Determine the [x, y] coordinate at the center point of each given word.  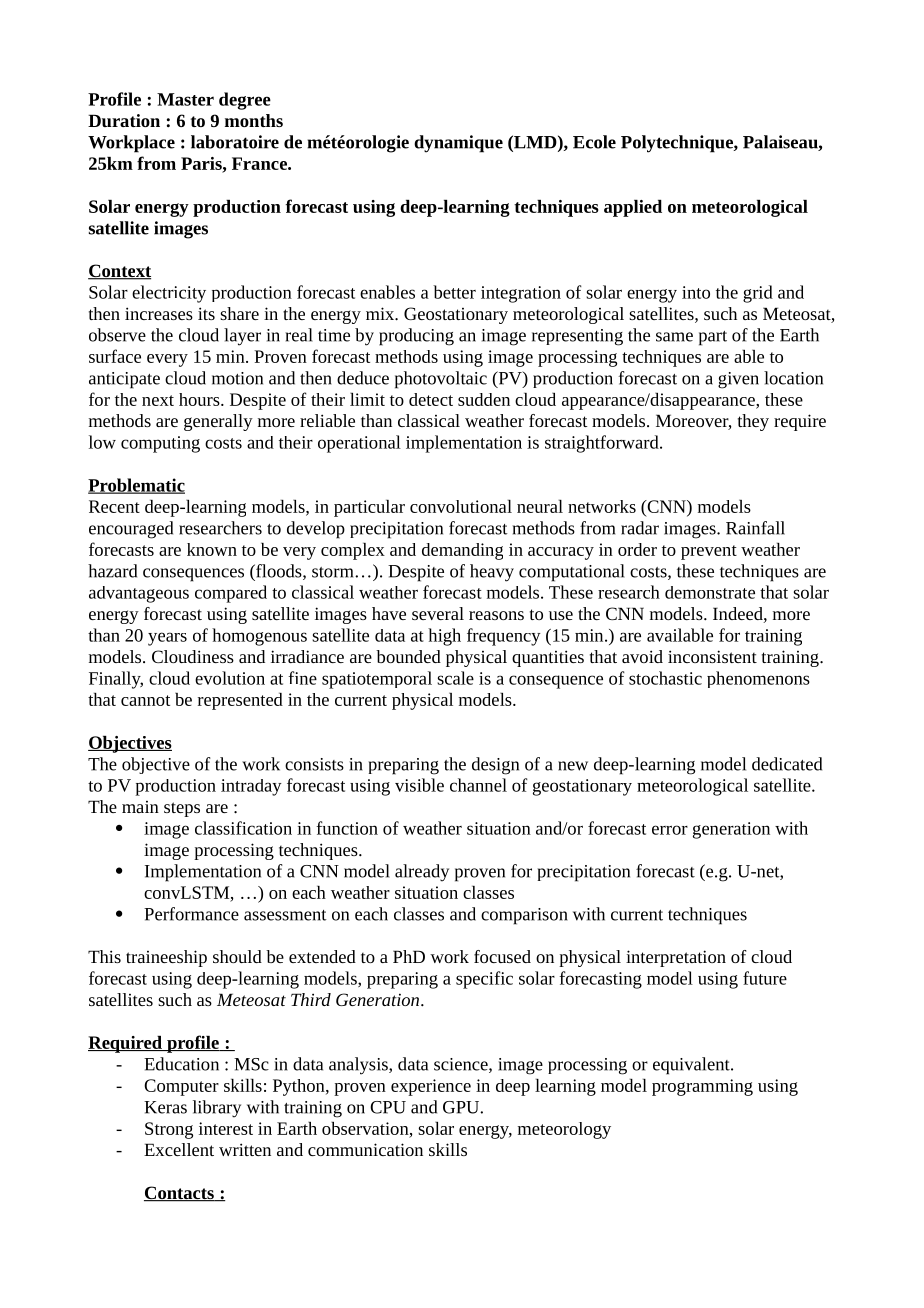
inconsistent [712, 656]
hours [200, 399]
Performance [191, 914]
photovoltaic [441, 380]
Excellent [179, 1149]
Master [185, 99]
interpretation [676, 958]
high [444, 637]
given [738, 380]
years [167, 639]
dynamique [458, 144]
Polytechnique [678, 144]
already [422, 873]
